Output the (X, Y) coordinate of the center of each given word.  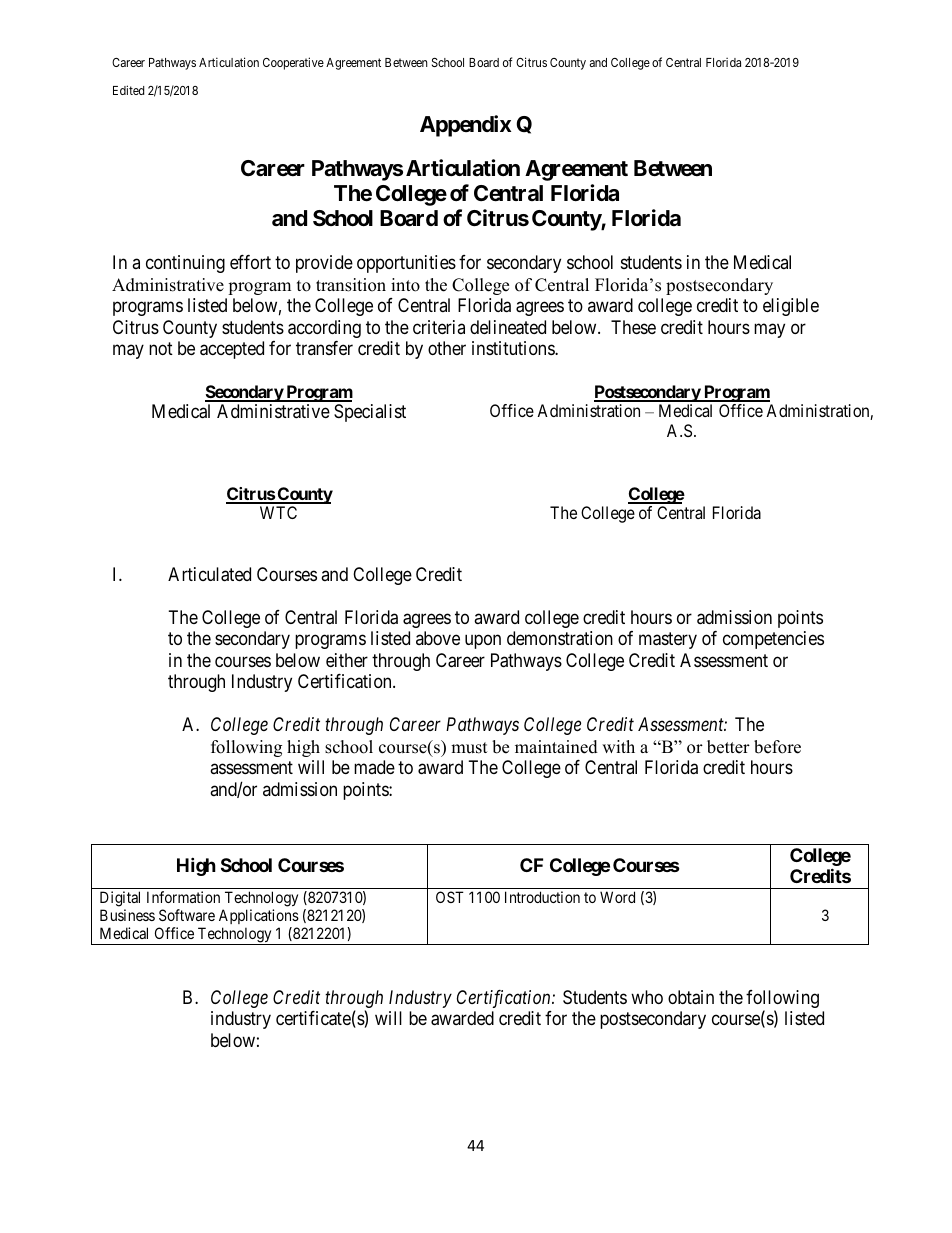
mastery (668, 641)
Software (187, 915)
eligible (791, 307)
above (438, 638)
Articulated (209, 574)
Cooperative (293, 63)
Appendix (465, 126)
